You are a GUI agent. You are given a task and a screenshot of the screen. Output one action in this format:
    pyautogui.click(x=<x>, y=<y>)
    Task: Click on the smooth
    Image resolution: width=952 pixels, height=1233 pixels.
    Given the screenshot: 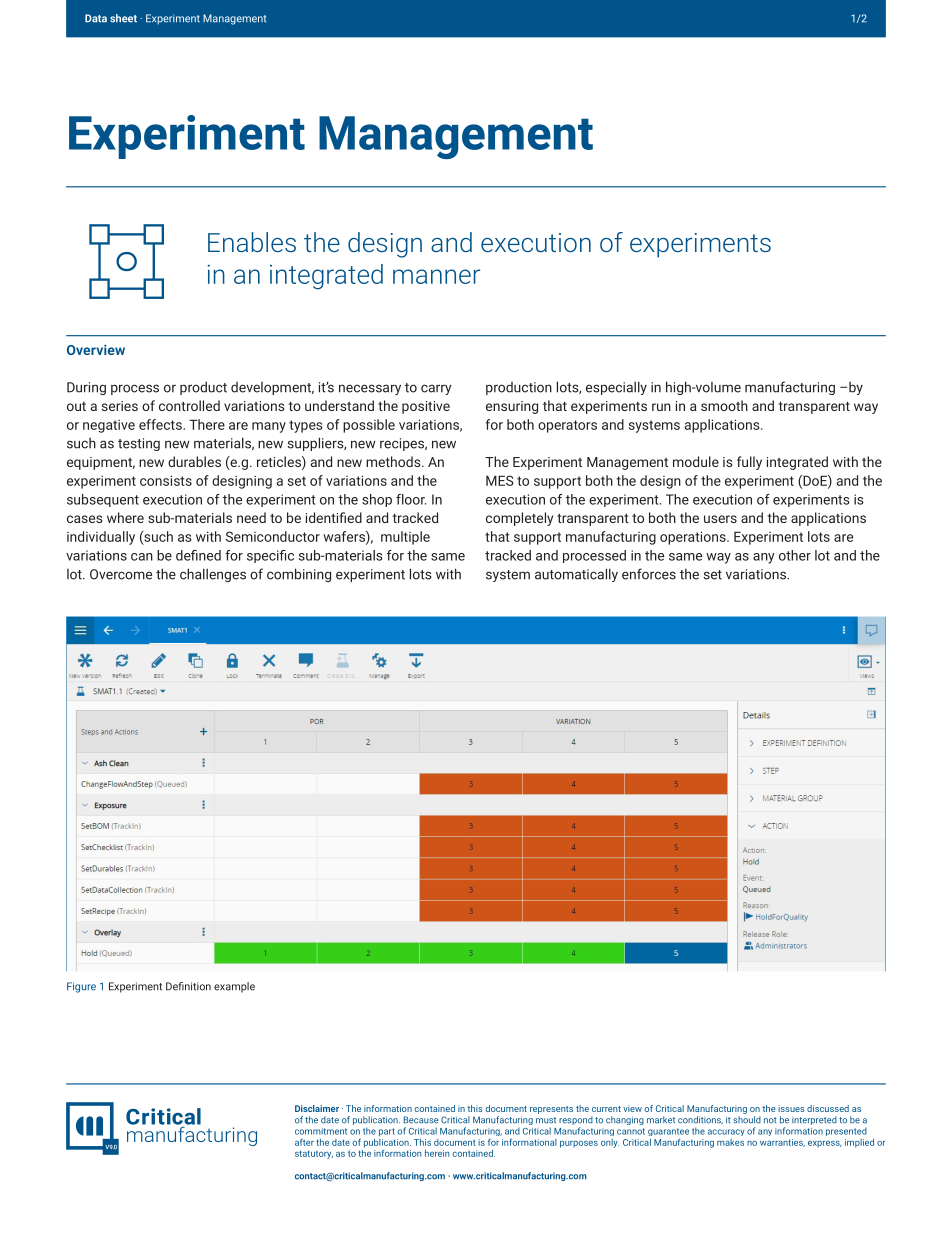 What is the action you would take?
    pyautogui.click(x=724, y=405)
